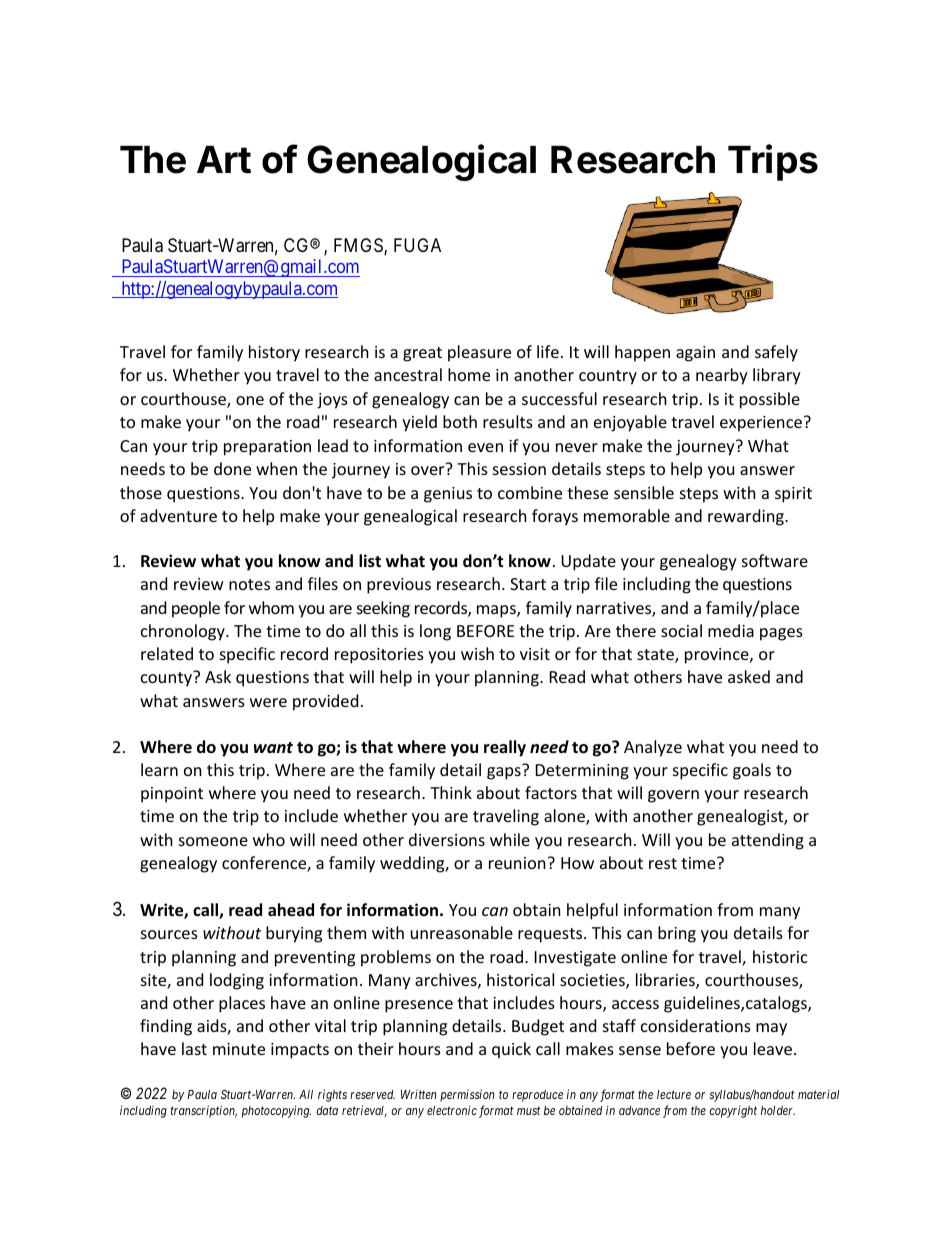  What do you see at coordinates (749, 676) in the document?
I see `asked` at bounding box center [749, 676].
